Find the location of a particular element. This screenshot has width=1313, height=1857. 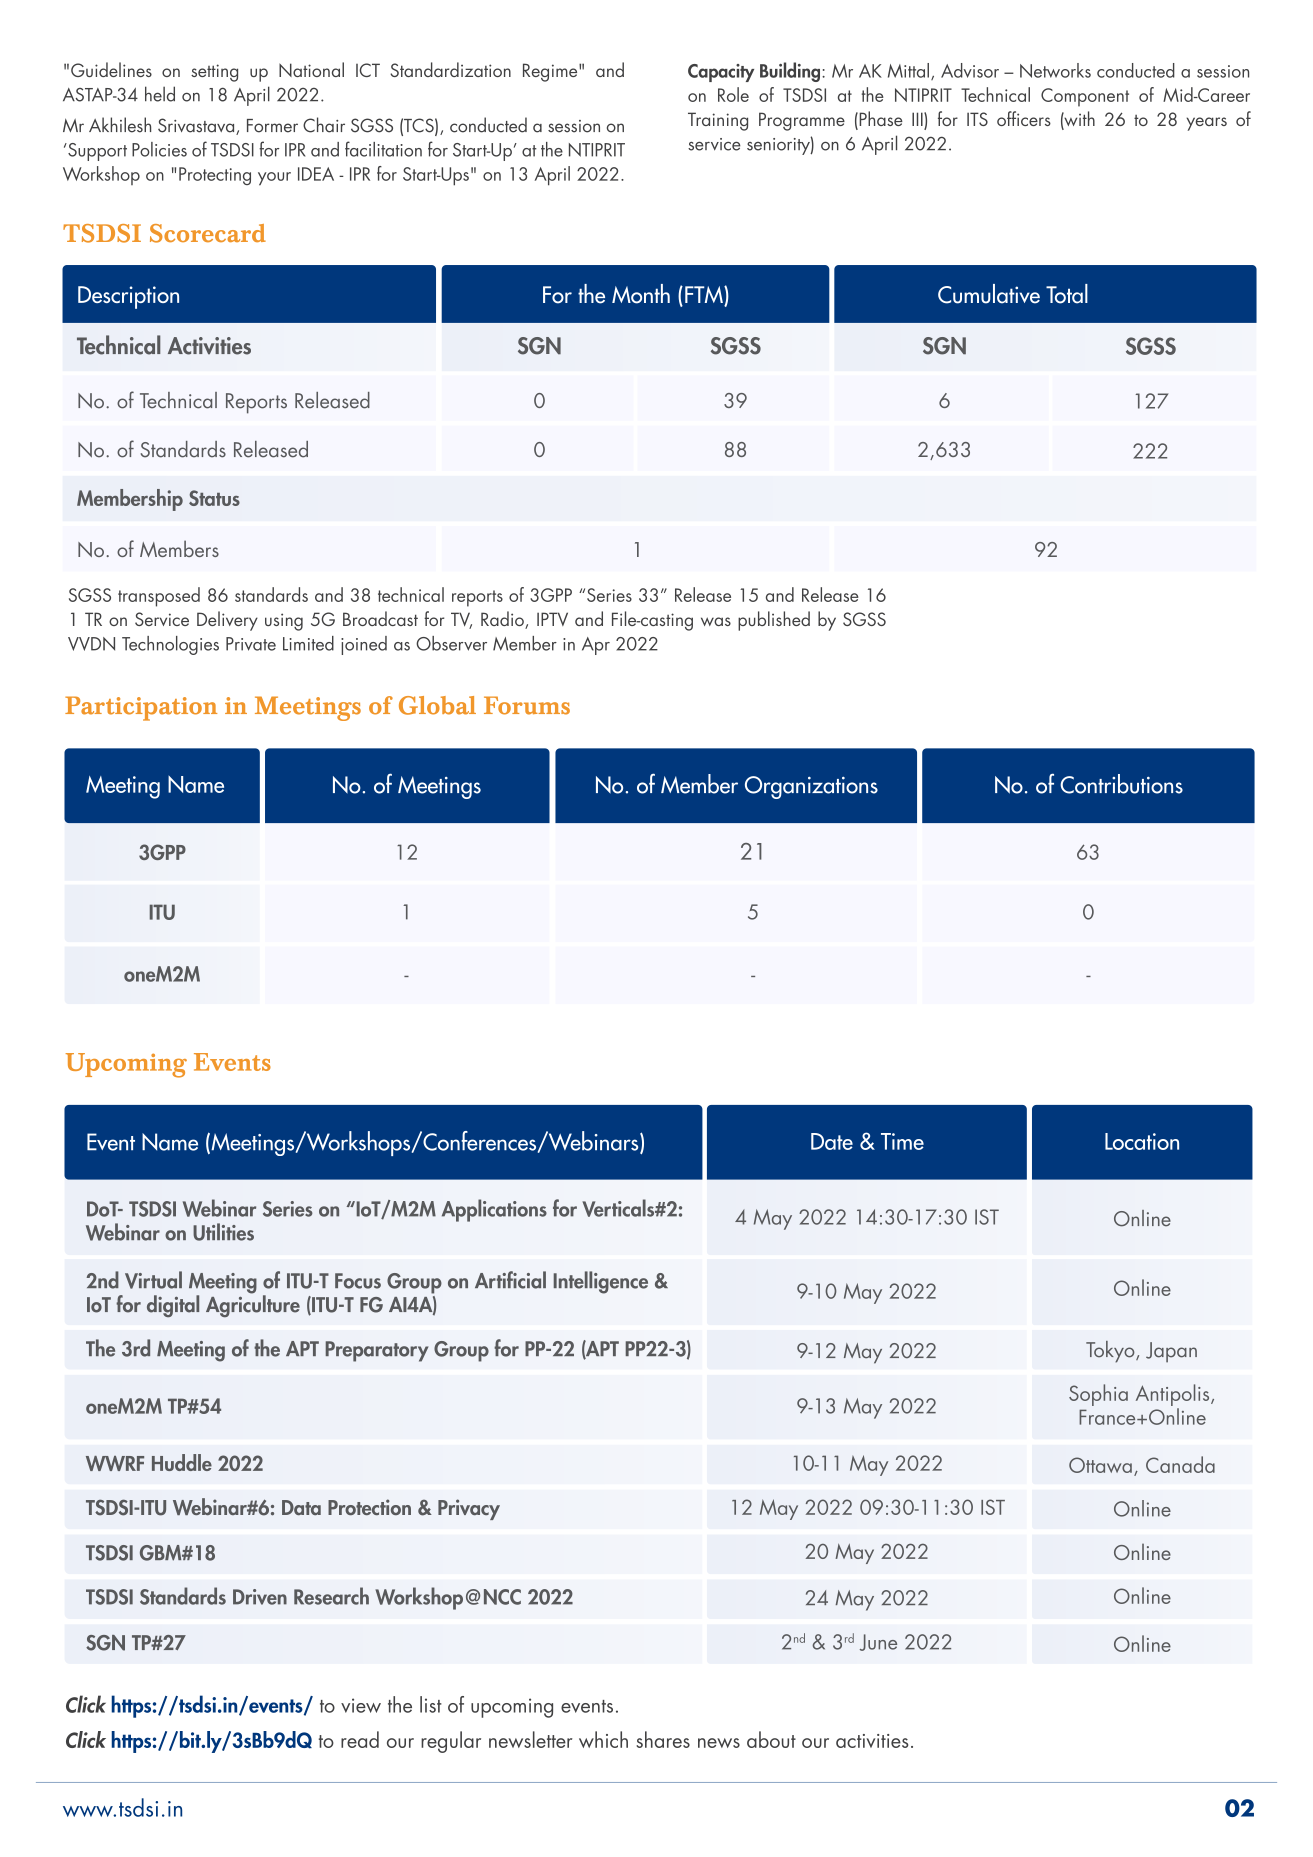

was is located at coordinates (716, 621).
